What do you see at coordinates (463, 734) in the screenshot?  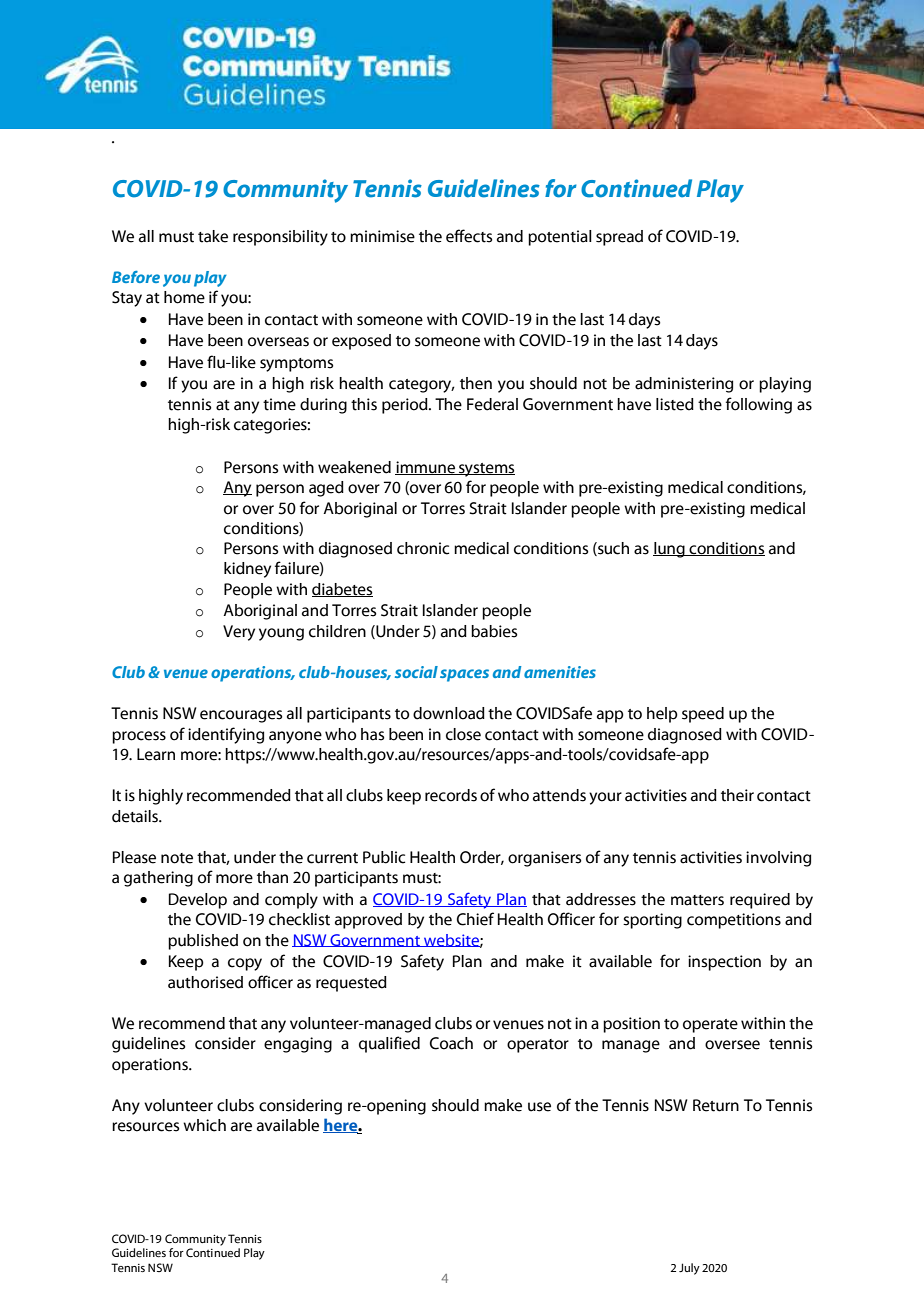 I see `close` at bounding box center [463, 734].
